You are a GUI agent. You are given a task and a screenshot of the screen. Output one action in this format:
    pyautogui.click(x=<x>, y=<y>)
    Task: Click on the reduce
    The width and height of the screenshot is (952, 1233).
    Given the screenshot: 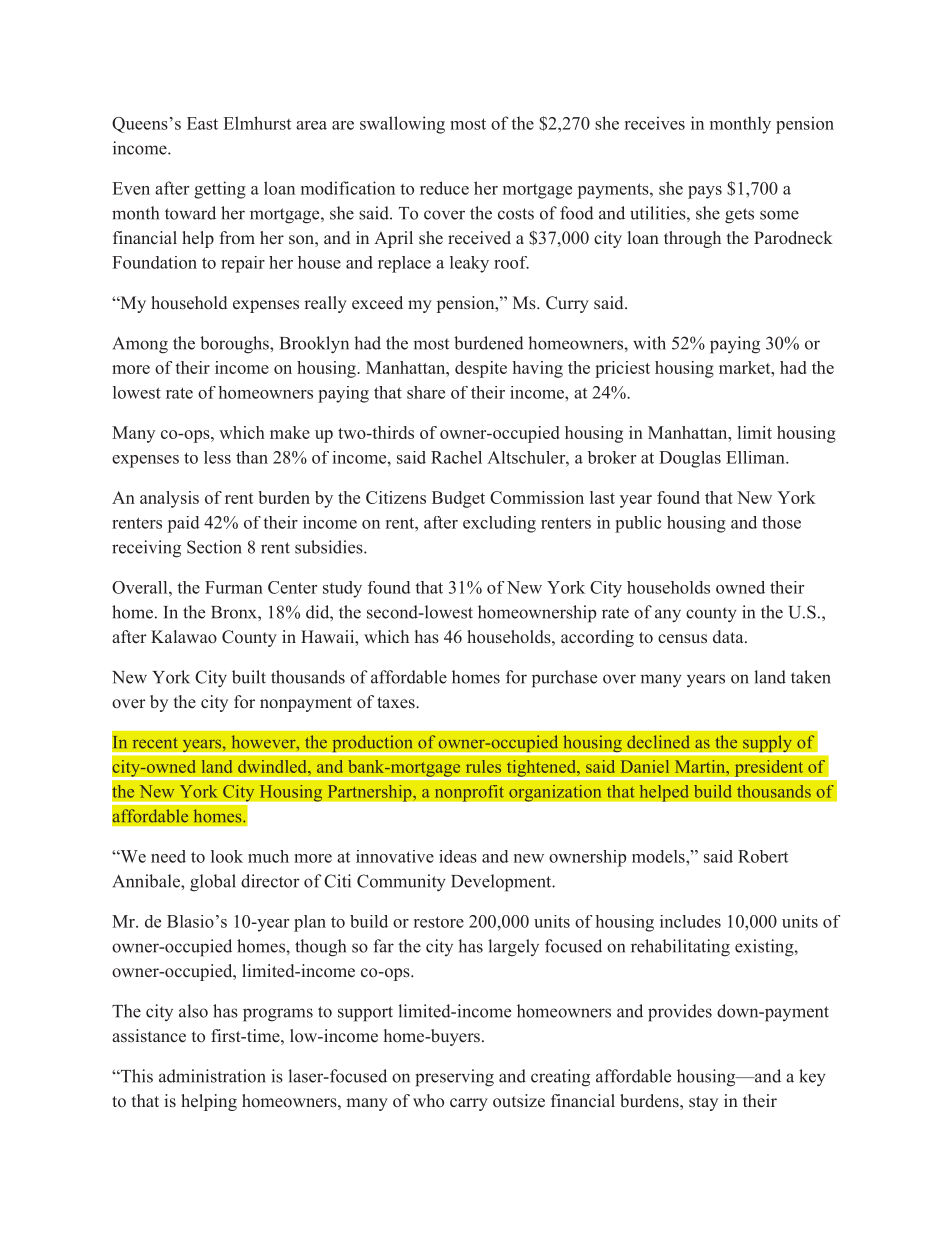 What is the action you would take?
    pyautogui.click(x=444, y=188)
